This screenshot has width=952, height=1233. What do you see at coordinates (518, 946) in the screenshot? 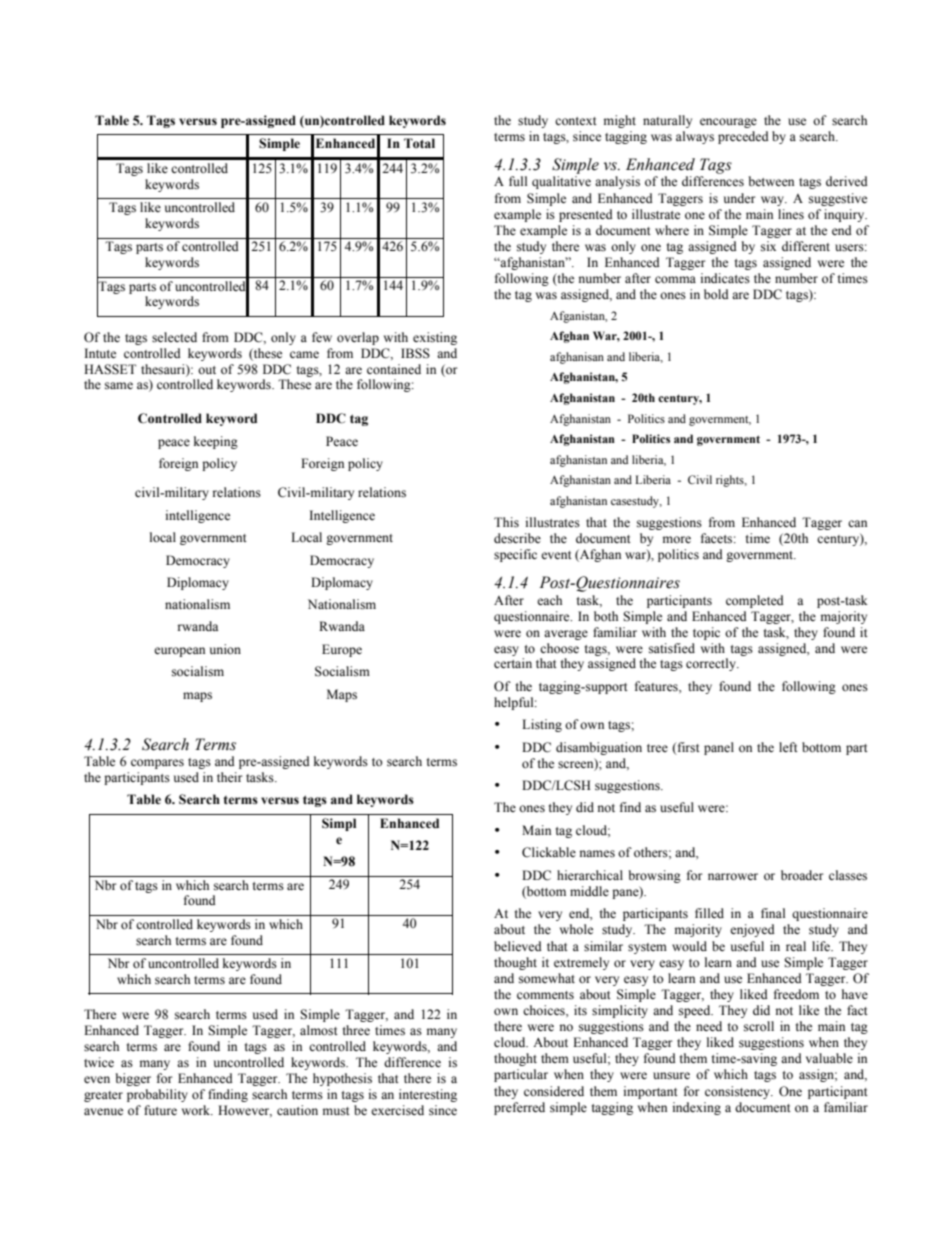
I see `believed` at bounding box center [518, 946].
